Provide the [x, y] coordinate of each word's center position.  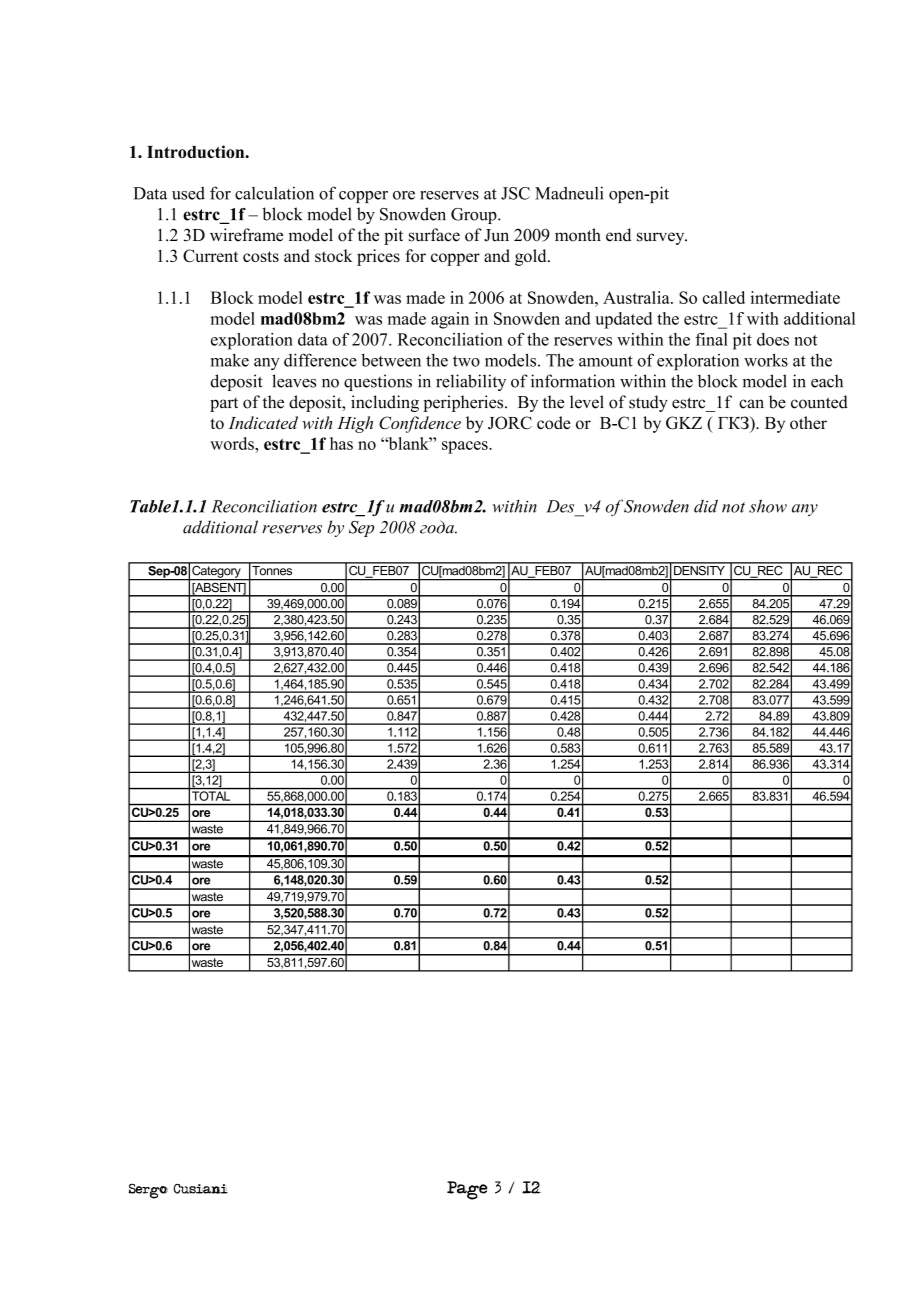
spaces [466, 447]
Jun [496, 235]
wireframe [246, 235]
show [768, 506]
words [233, 443]
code [554, 422]
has [341, 443]
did [706, 506]
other [808, 422]
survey [662, 238]
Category [216, 571]
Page [467, 1190]
